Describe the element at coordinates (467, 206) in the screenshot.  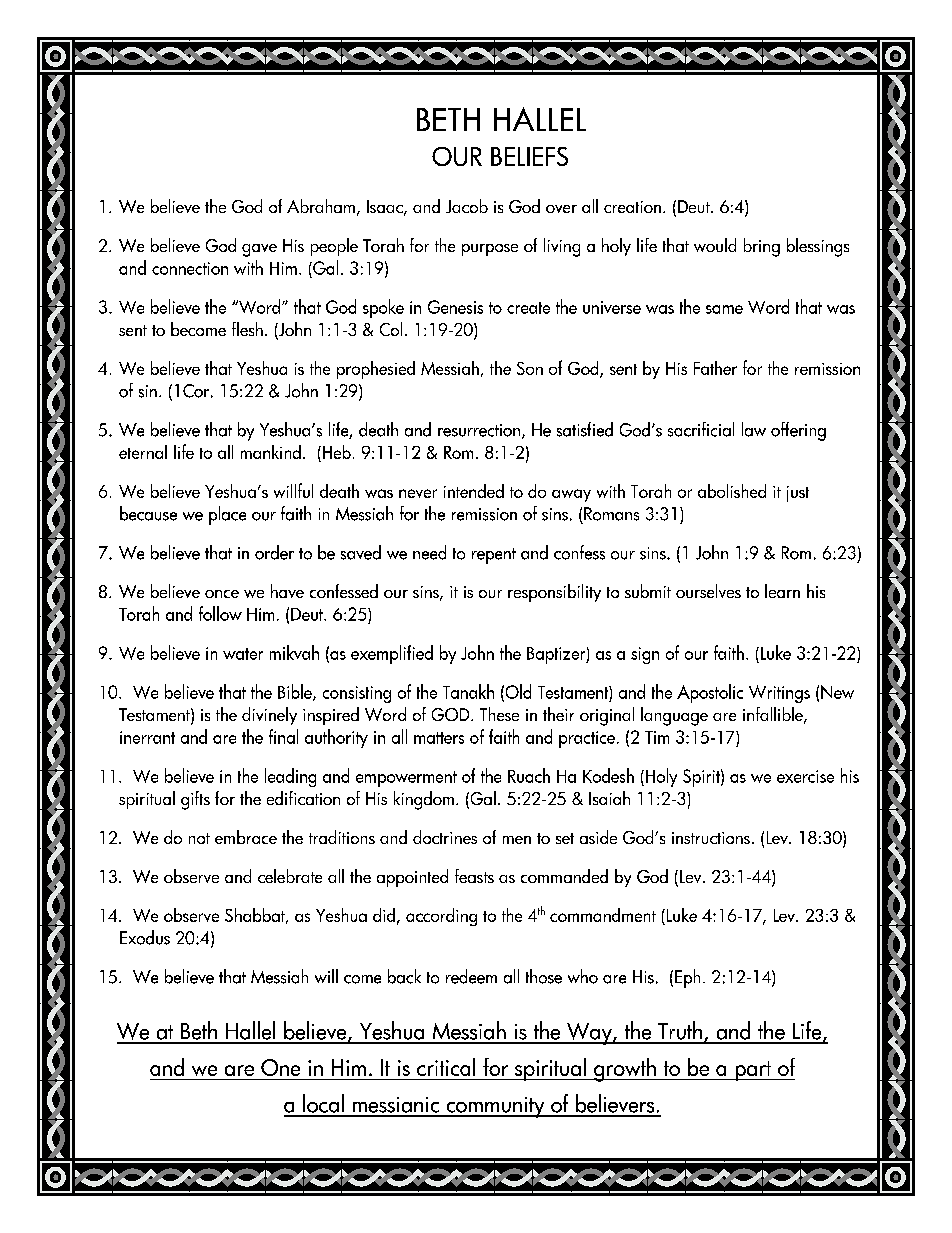
I see `Jacob` at that location.
